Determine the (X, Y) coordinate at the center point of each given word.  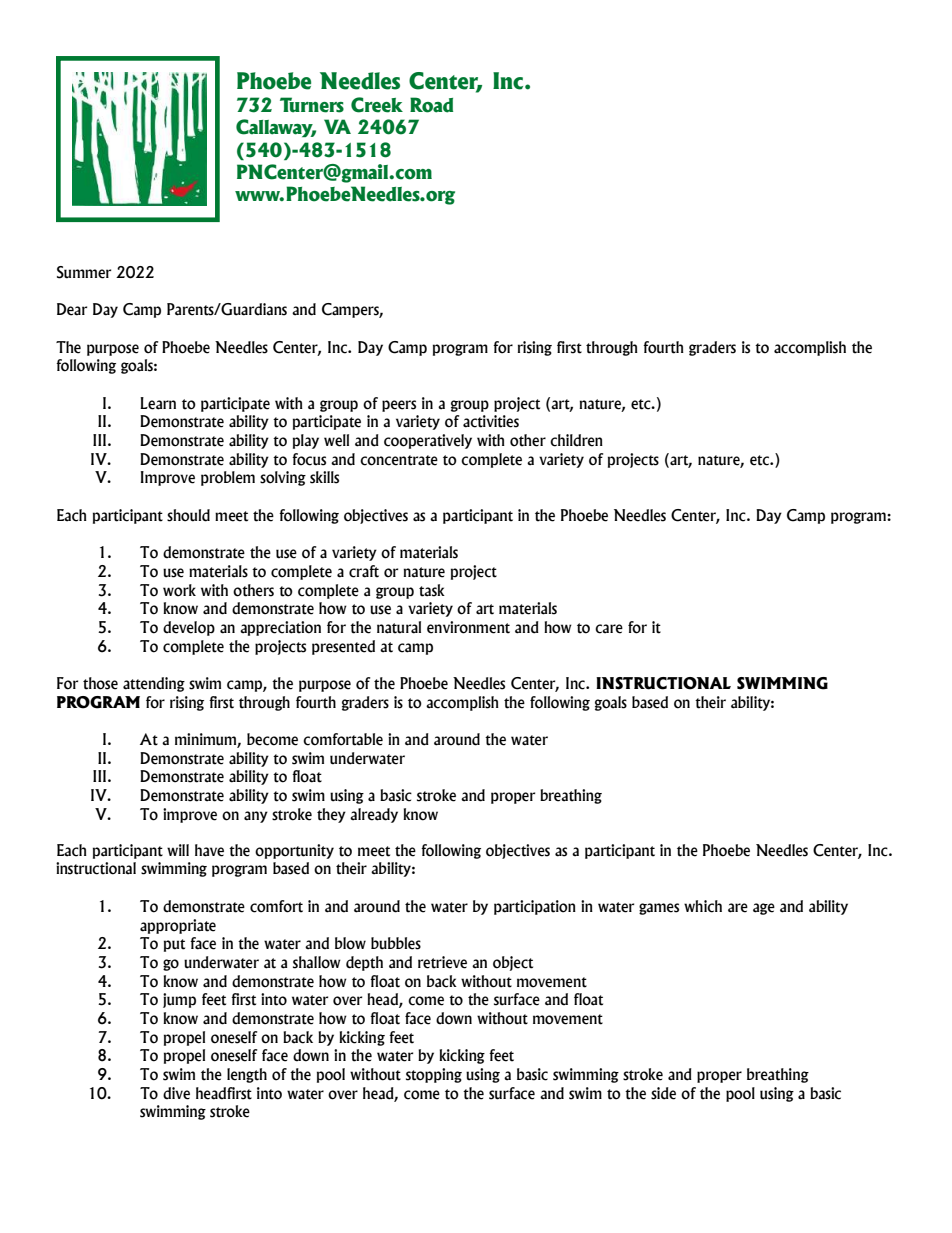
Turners (312, 105)
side (663, 1093)
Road (431, 105)
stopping (434, 1075)
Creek (377, 105)
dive (176, 1093)
